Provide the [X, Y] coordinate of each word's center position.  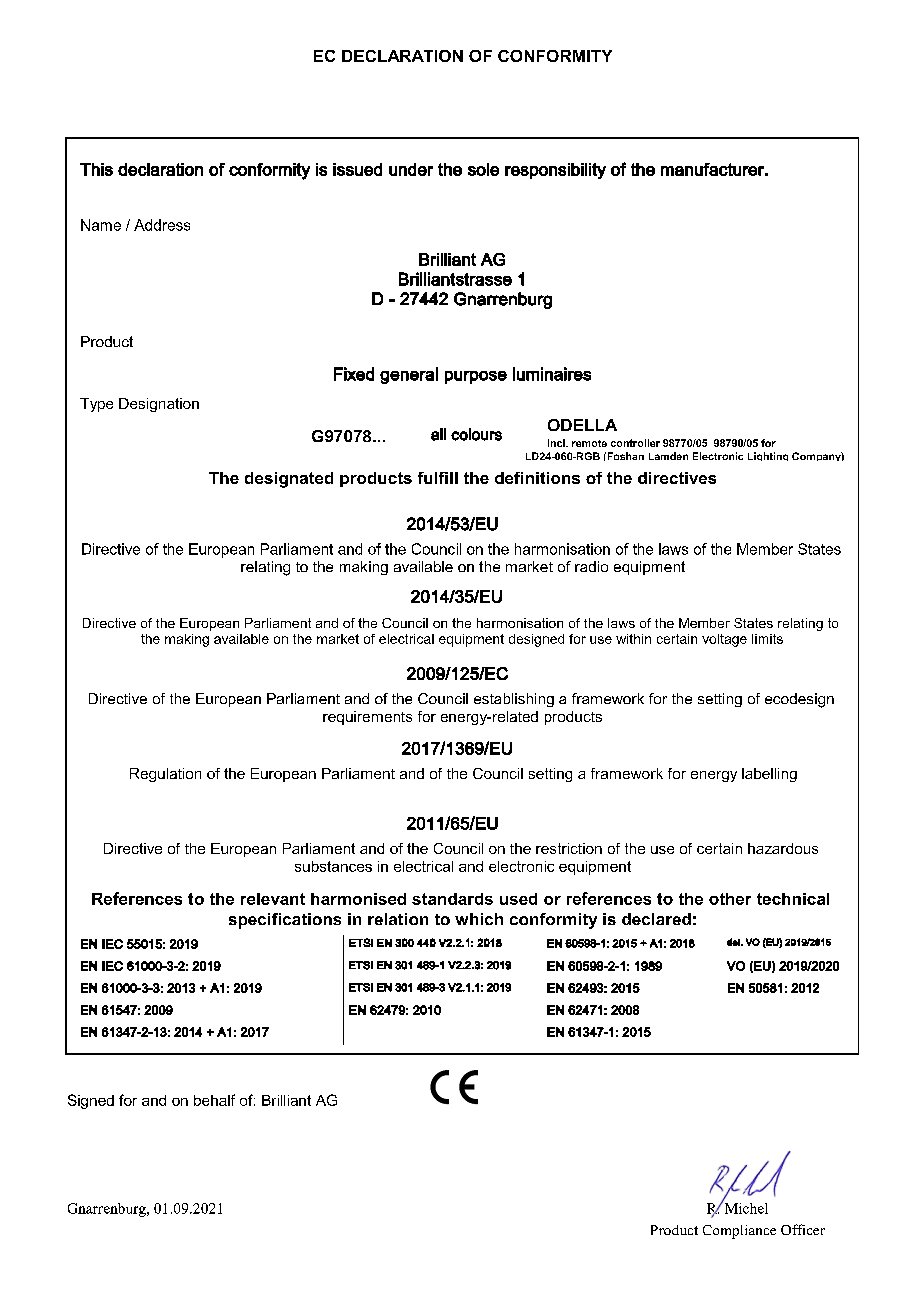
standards [452, 899]
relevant [273, 899]
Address [162, 225]
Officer [803, 1229]
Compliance [739, 1232]
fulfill [438, 478]
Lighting [768, 456]
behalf [214, 1100]
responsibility [555, 171]
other [730, 899]
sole [483, 169]
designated [289, 480]
